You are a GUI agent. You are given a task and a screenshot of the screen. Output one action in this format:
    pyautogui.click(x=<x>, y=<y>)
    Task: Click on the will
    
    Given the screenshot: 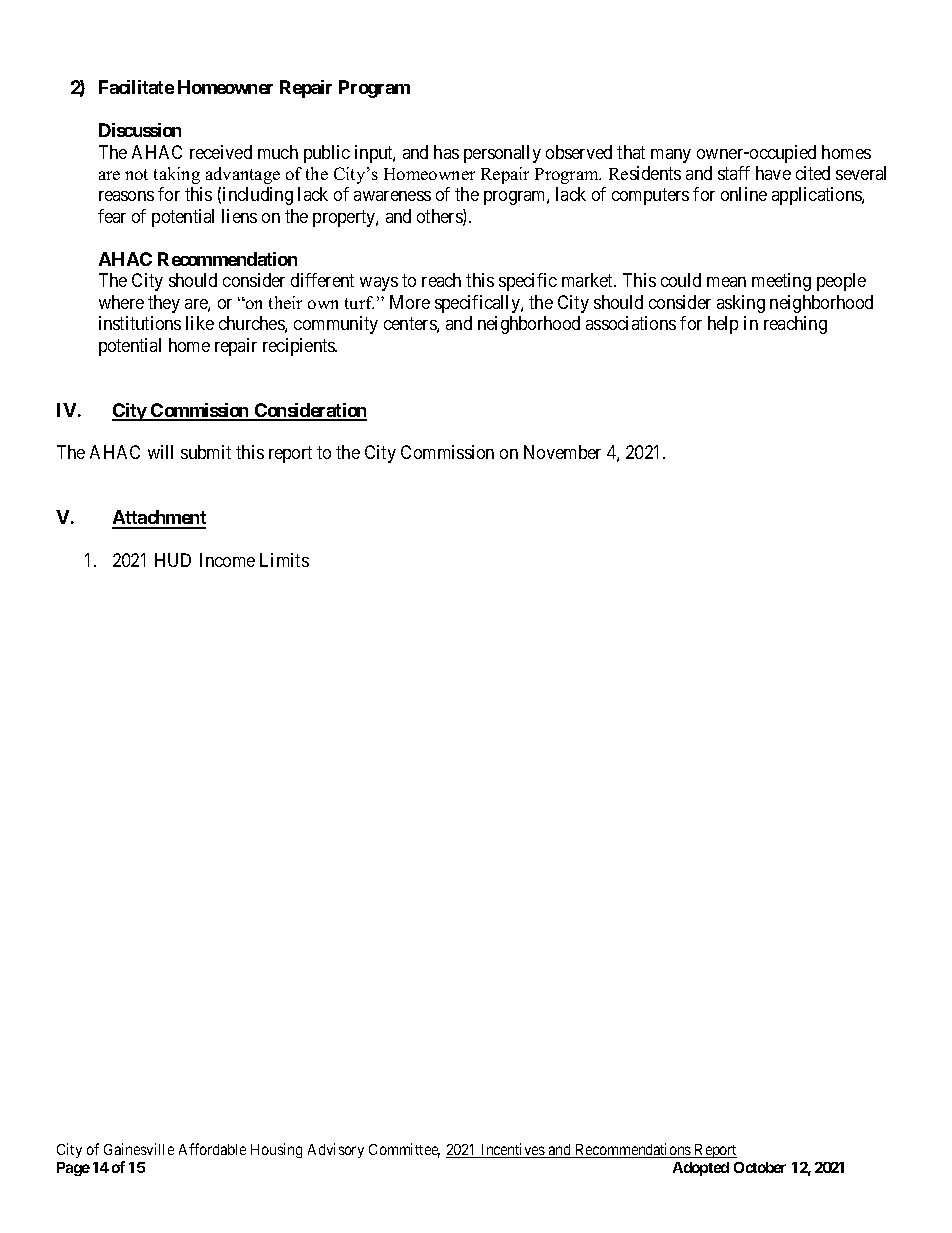 What is the action you would take?
    pyautogui.click(x=160, y=452)
